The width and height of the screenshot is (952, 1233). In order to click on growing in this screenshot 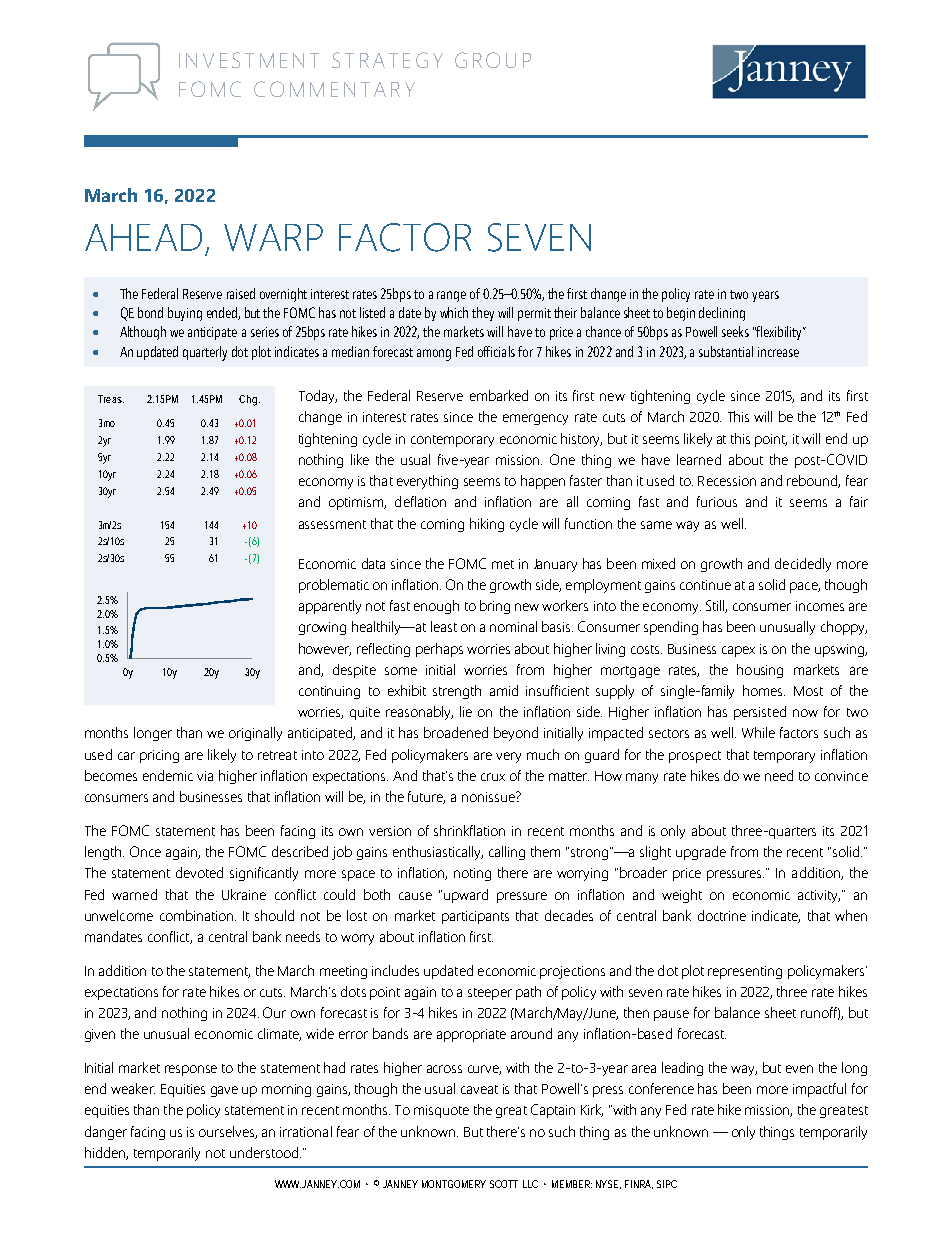, I will do `click(322, 628)`.
